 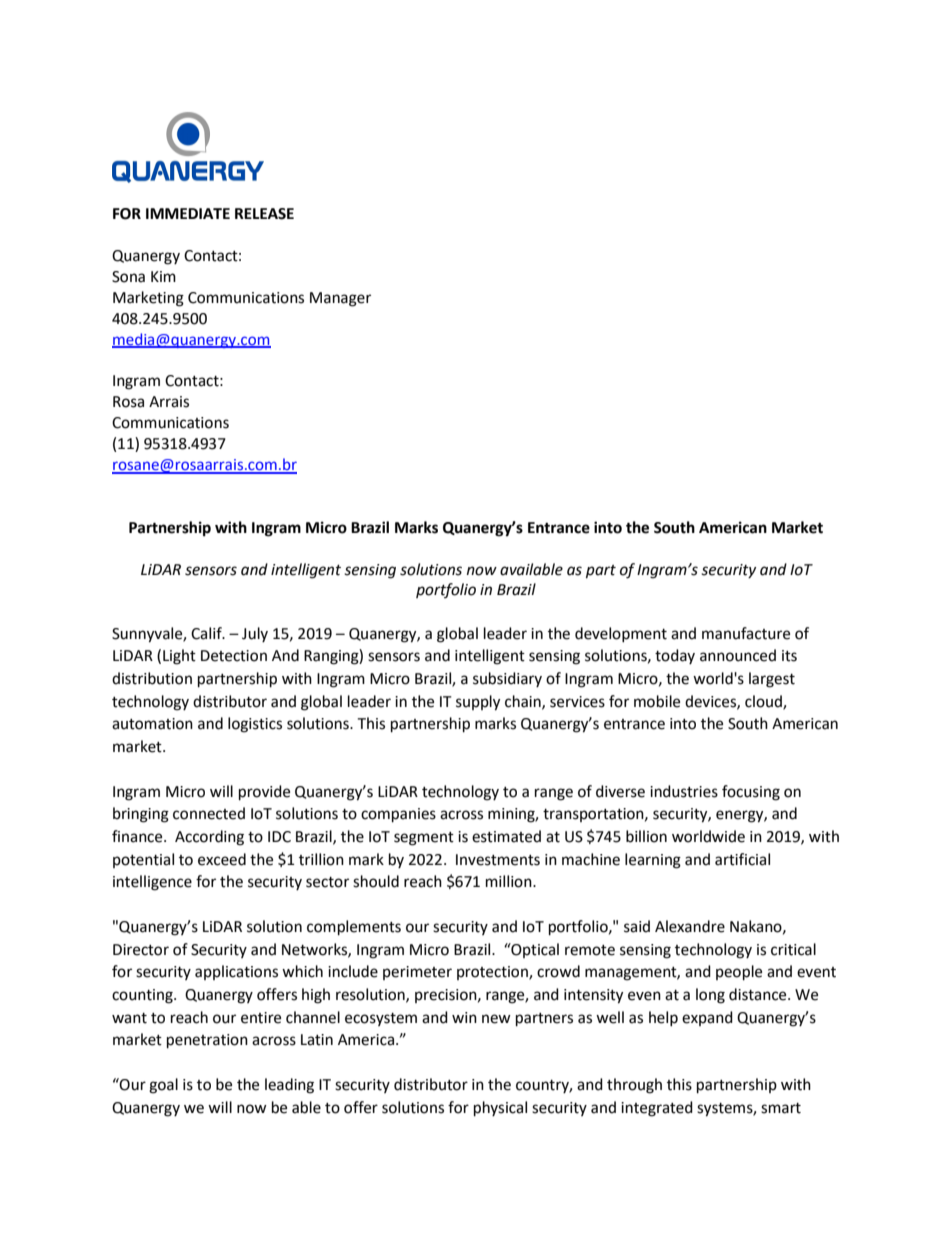 What do you see at coordinates (209, 813) in the page?
I see `connected` at bounding box center [209, 813].
